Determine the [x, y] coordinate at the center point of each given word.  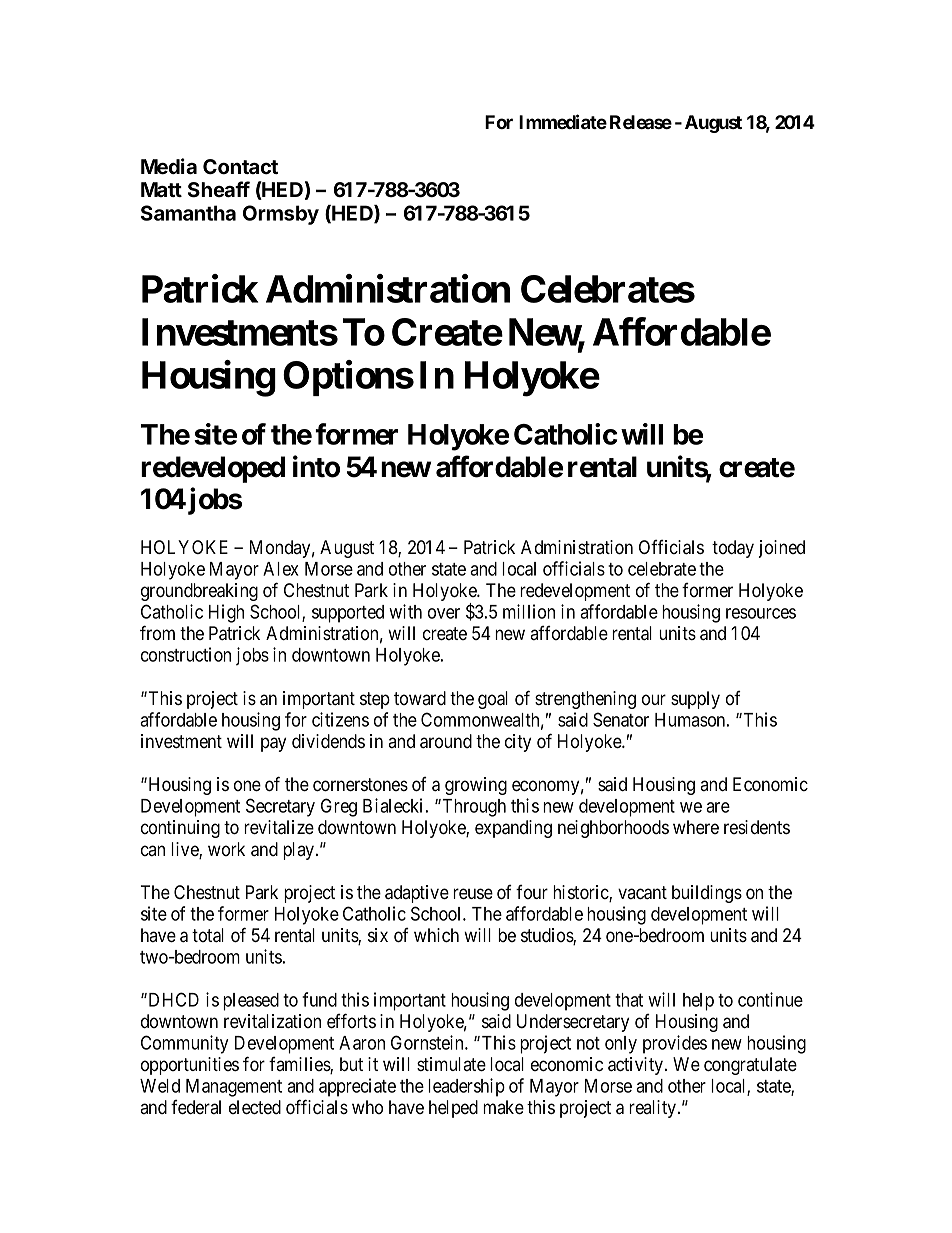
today [733, 549]
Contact [240, 167]
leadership [466, 1087]
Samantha [188, 213]
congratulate [750, 1066]
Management [234, 1088]
